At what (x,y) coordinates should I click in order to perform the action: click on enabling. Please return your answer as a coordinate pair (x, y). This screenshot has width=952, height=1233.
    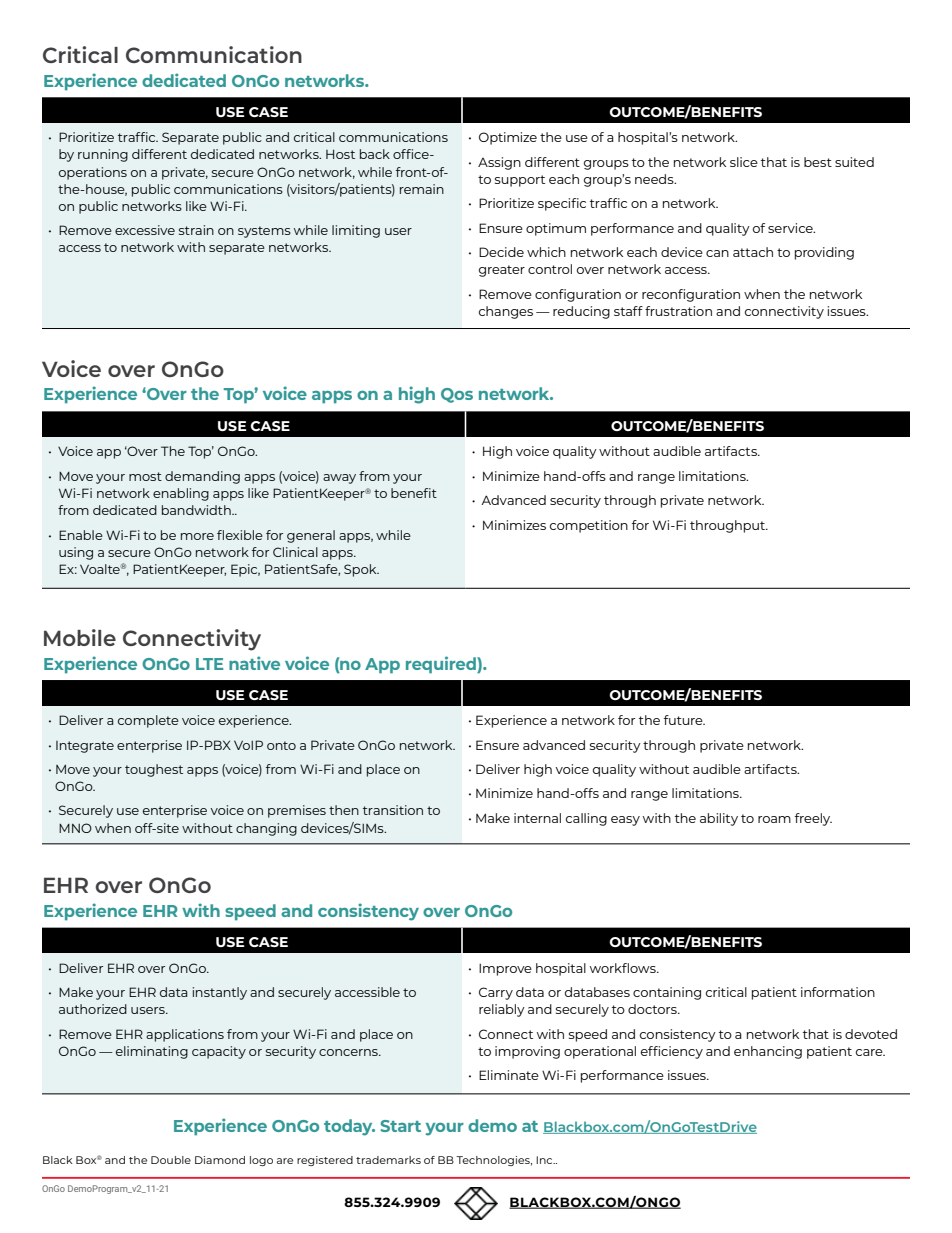
    Looking at the image, I should click on (181, 494).
